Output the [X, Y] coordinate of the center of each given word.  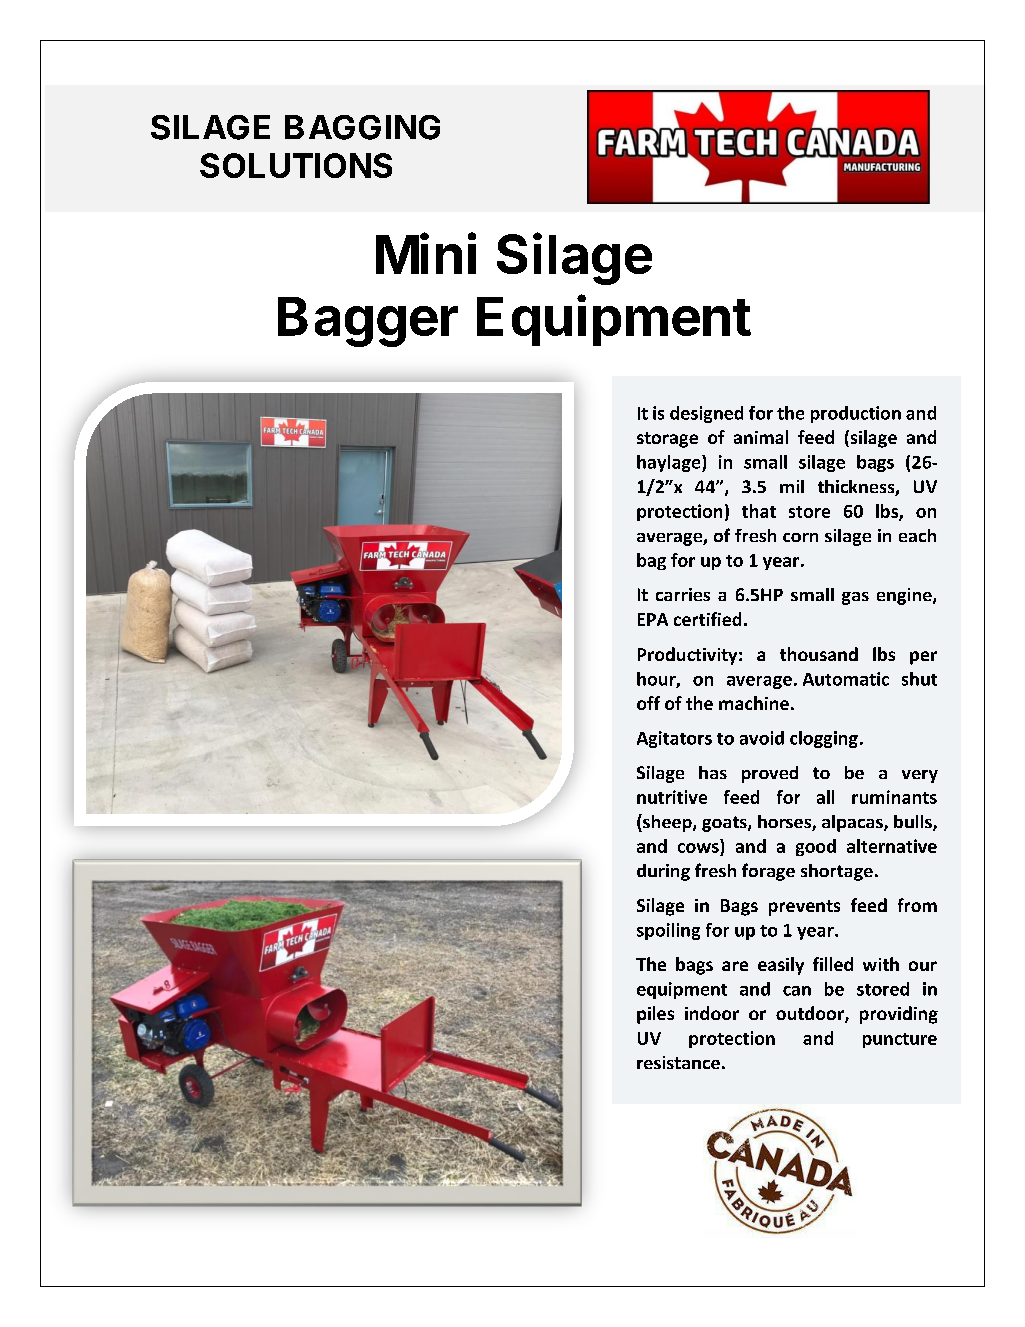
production [856, 414]
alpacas [853, 823]
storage [667, 440]
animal [761, 437]
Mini [426, 253]
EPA [653, 619]
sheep [667, 823]
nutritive [672, 797]
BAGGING [362, 127]
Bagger [368, 322]
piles [655, 1015]
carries [683, 594]
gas [855, 598]
